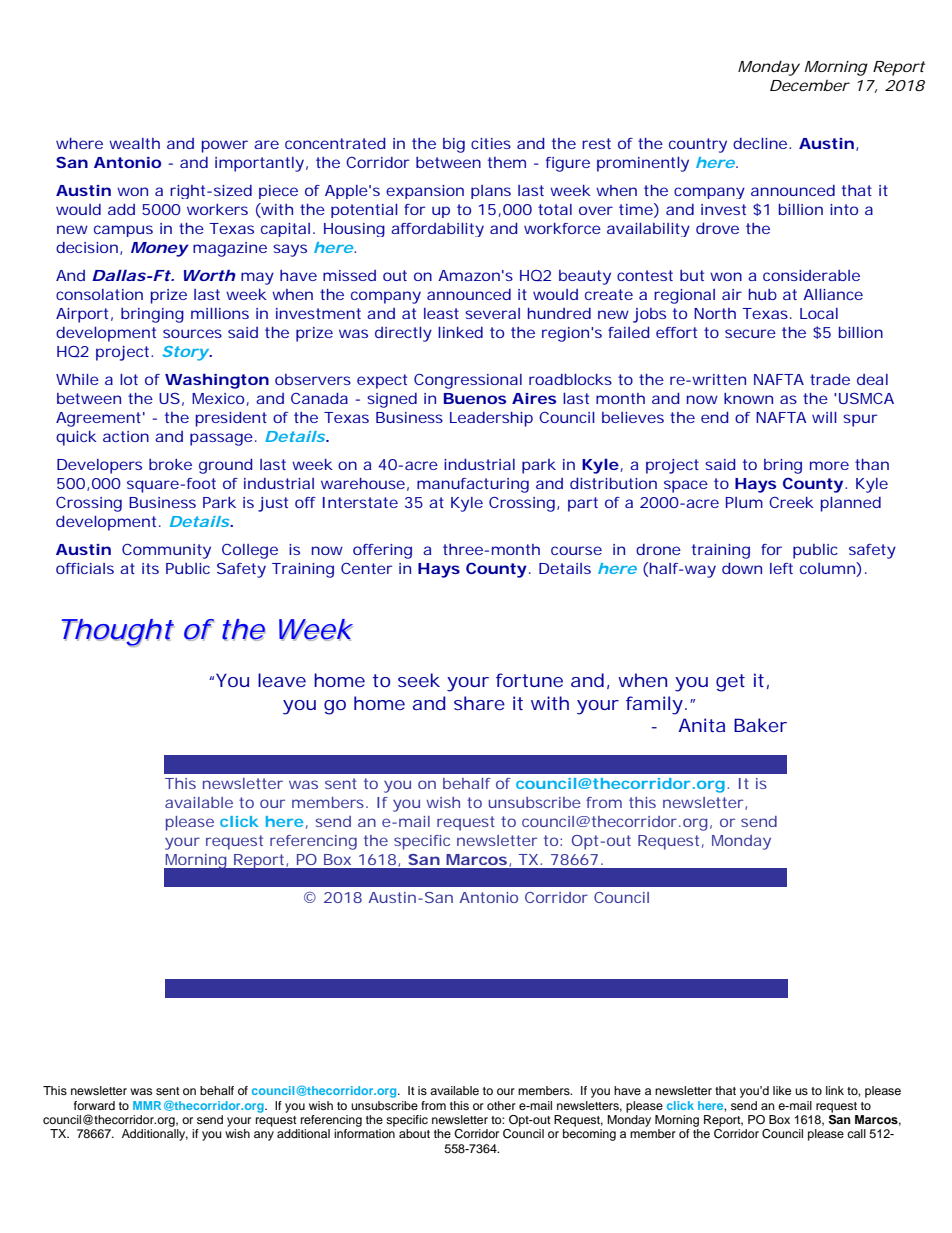 This image has height=1233, width=952. What do you see at coordinates (491, 143) in the image?
I see `cities` at bounding box center [491, 143].
